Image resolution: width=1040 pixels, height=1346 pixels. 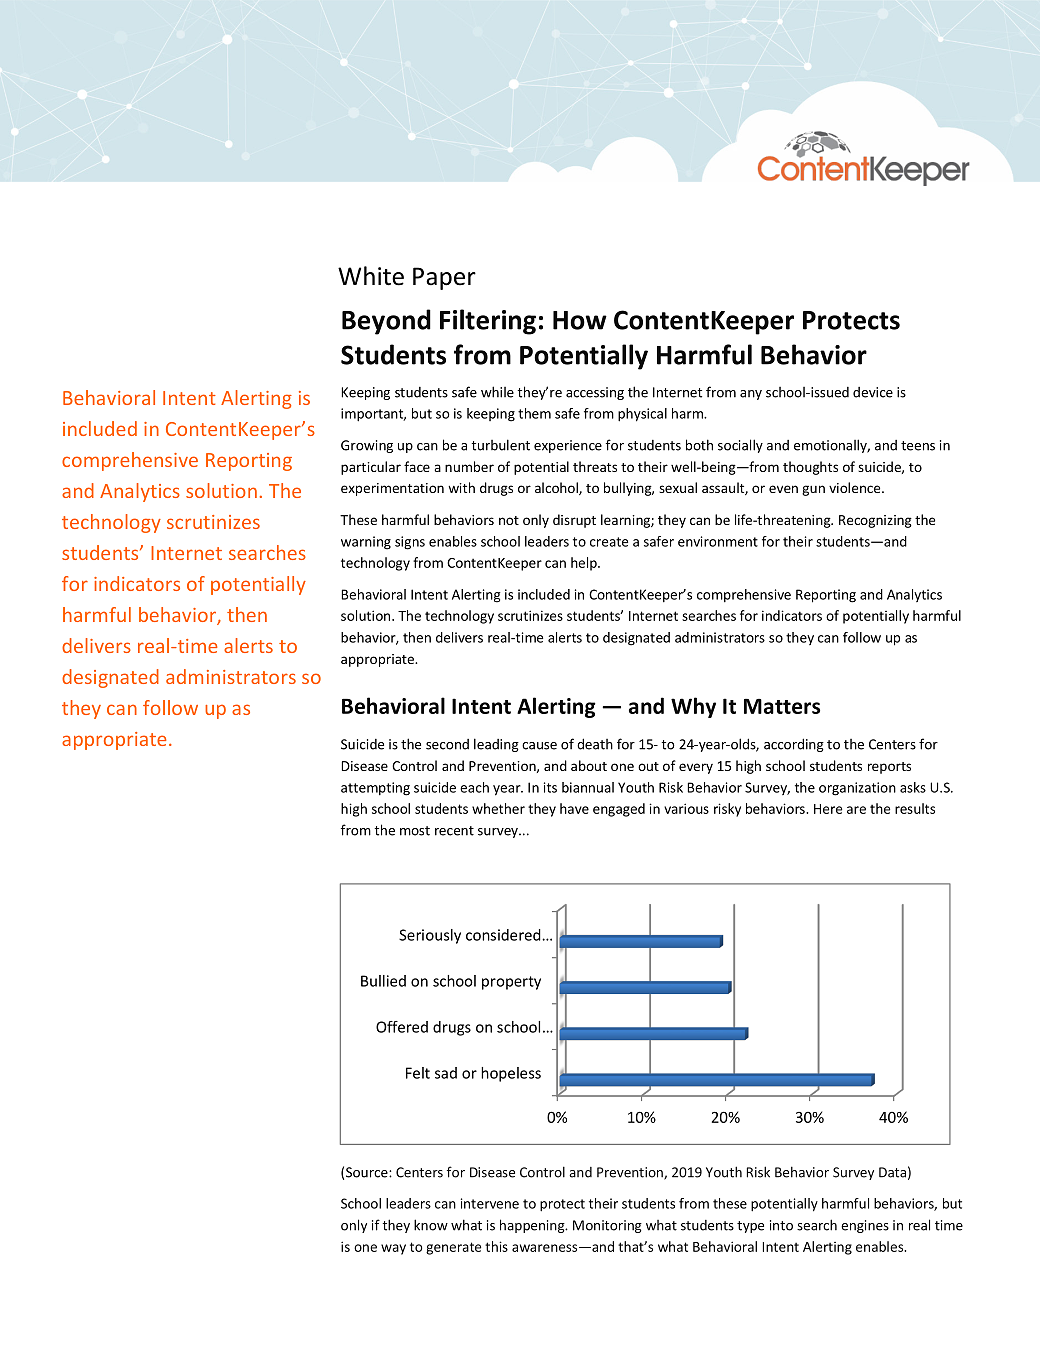 What do you see at coordinates (857, 789) in the document?
I see `organization` at bounding box center [857, 789].
